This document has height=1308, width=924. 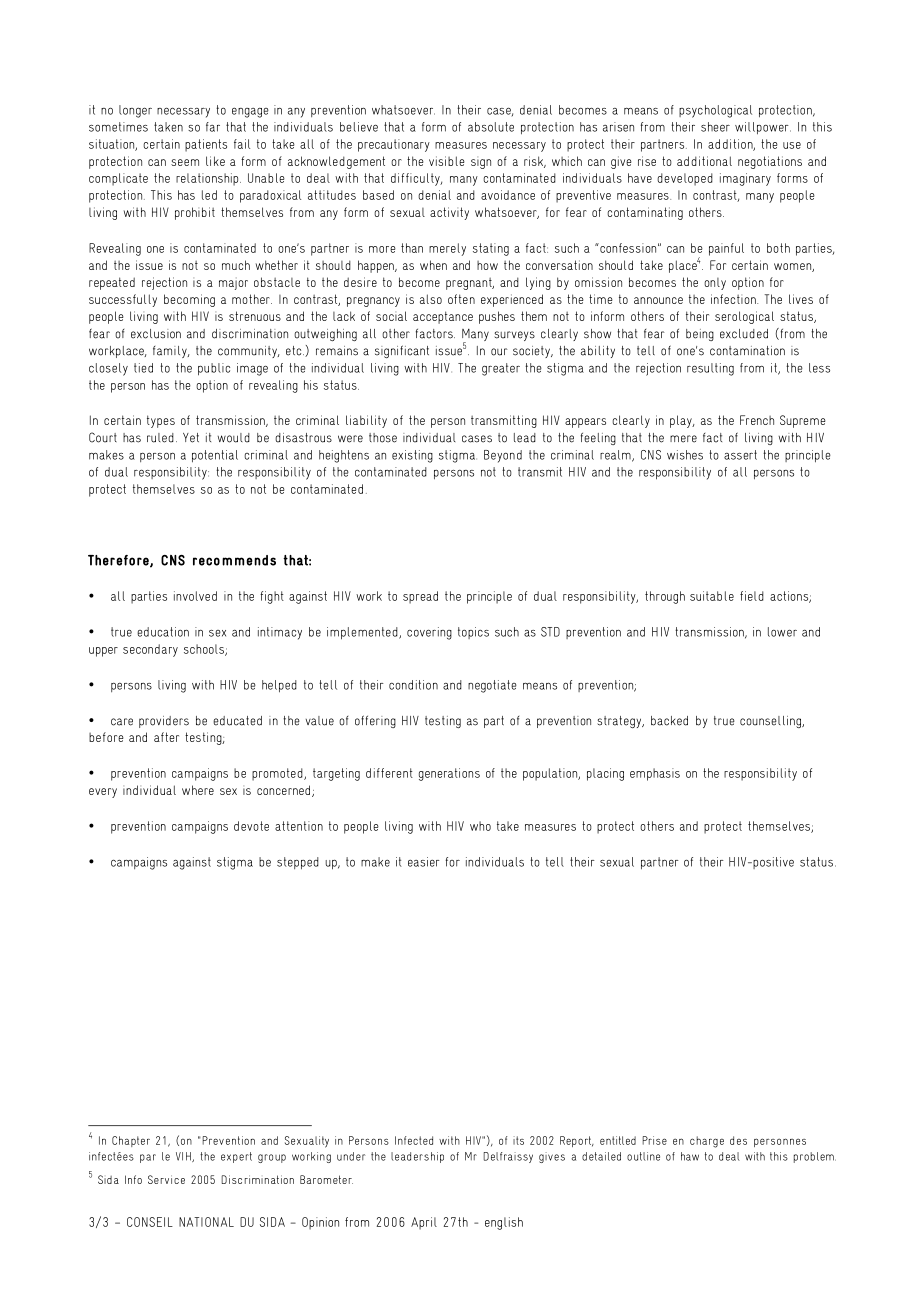 What do you see at coordinates (205, 650) in the document?
I see `schools` at bounding box center [205, 650].
